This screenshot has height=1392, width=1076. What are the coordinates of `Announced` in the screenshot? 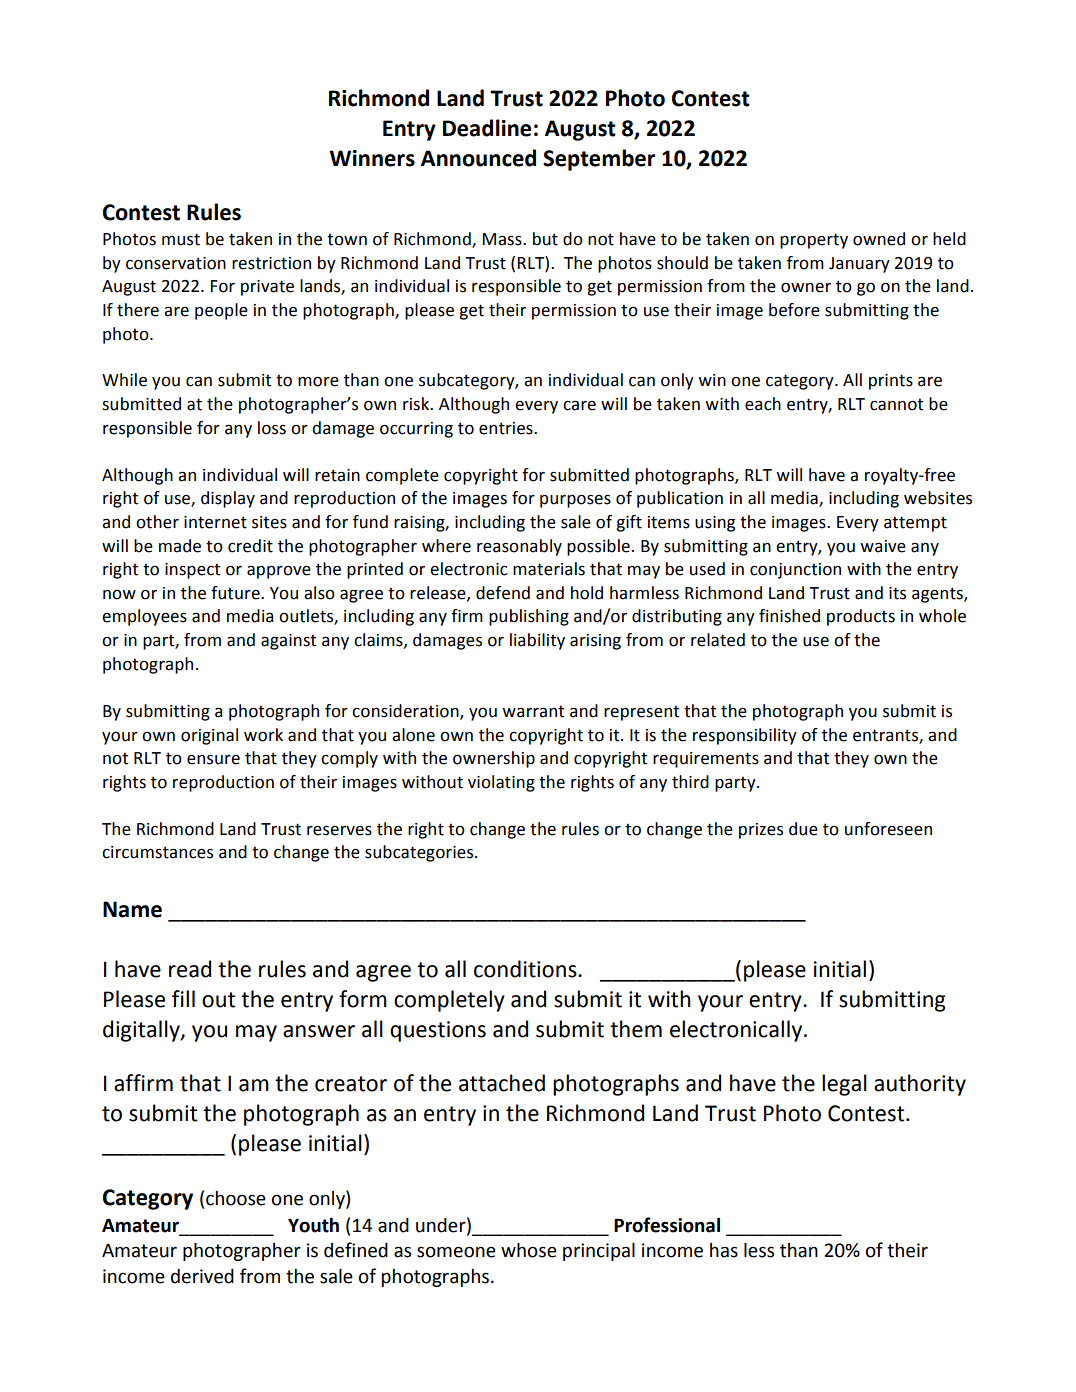 It's located at (478, 158).
